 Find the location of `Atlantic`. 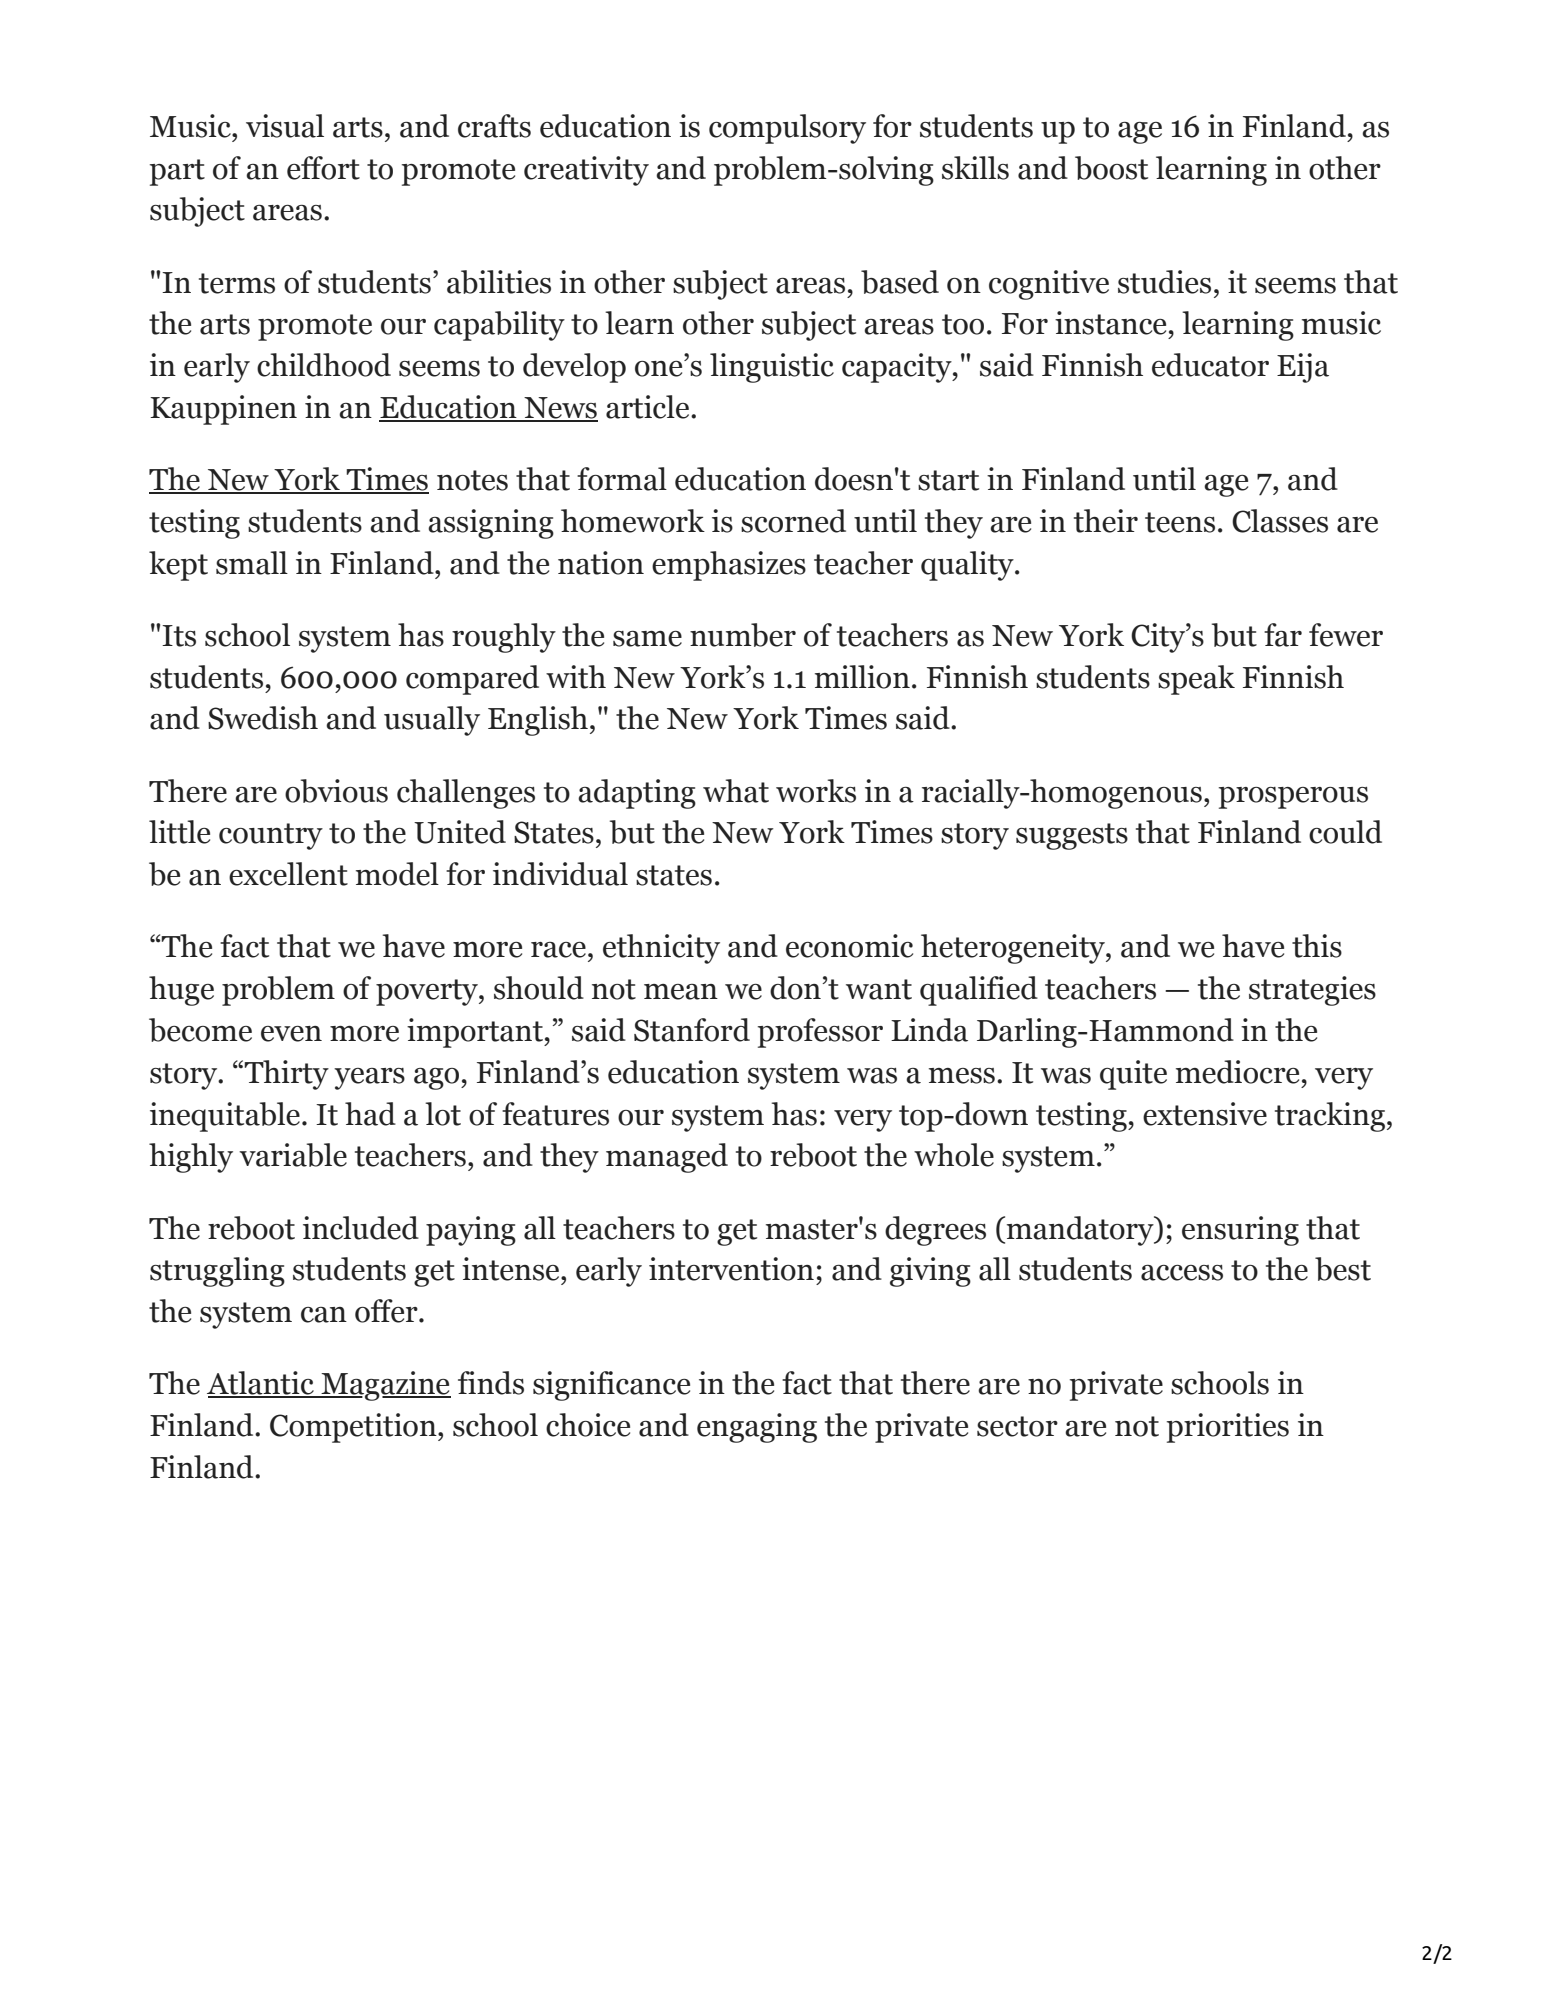

Atlantic is located at coordinates (261, 1384).
